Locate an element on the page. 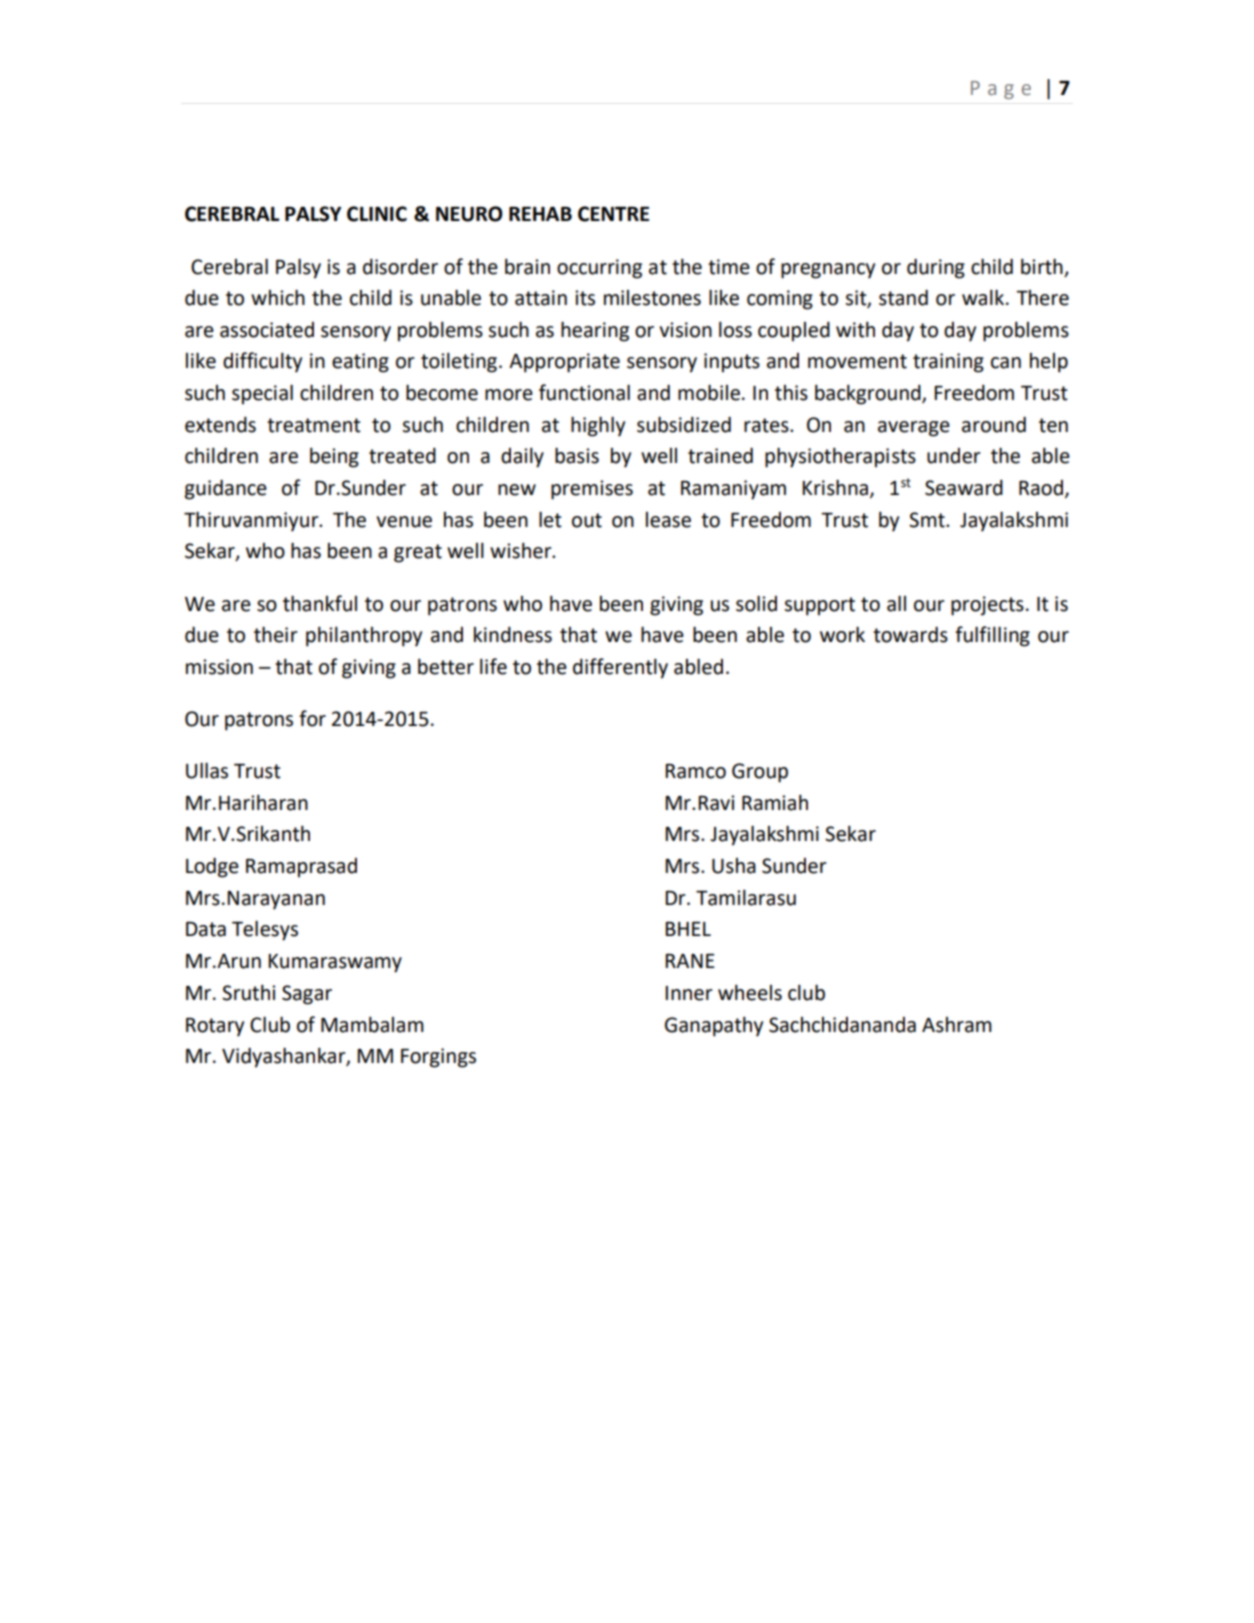 The image size is (1254, 1623). Ashram is located at coordinates (957, 1025).
